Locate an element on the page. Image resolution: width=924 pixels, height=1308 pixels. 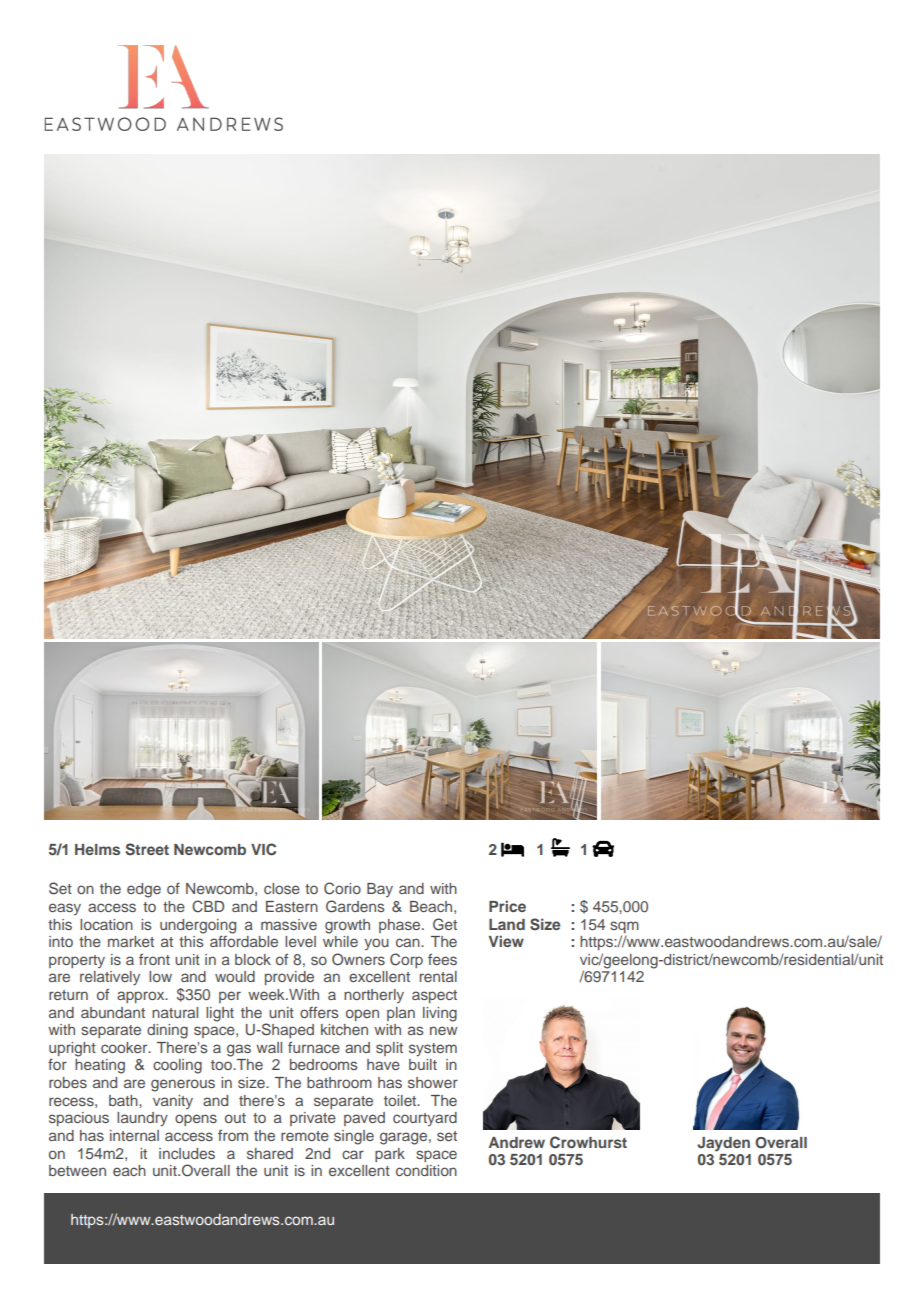
living is located at coordinates (440, 1014).
